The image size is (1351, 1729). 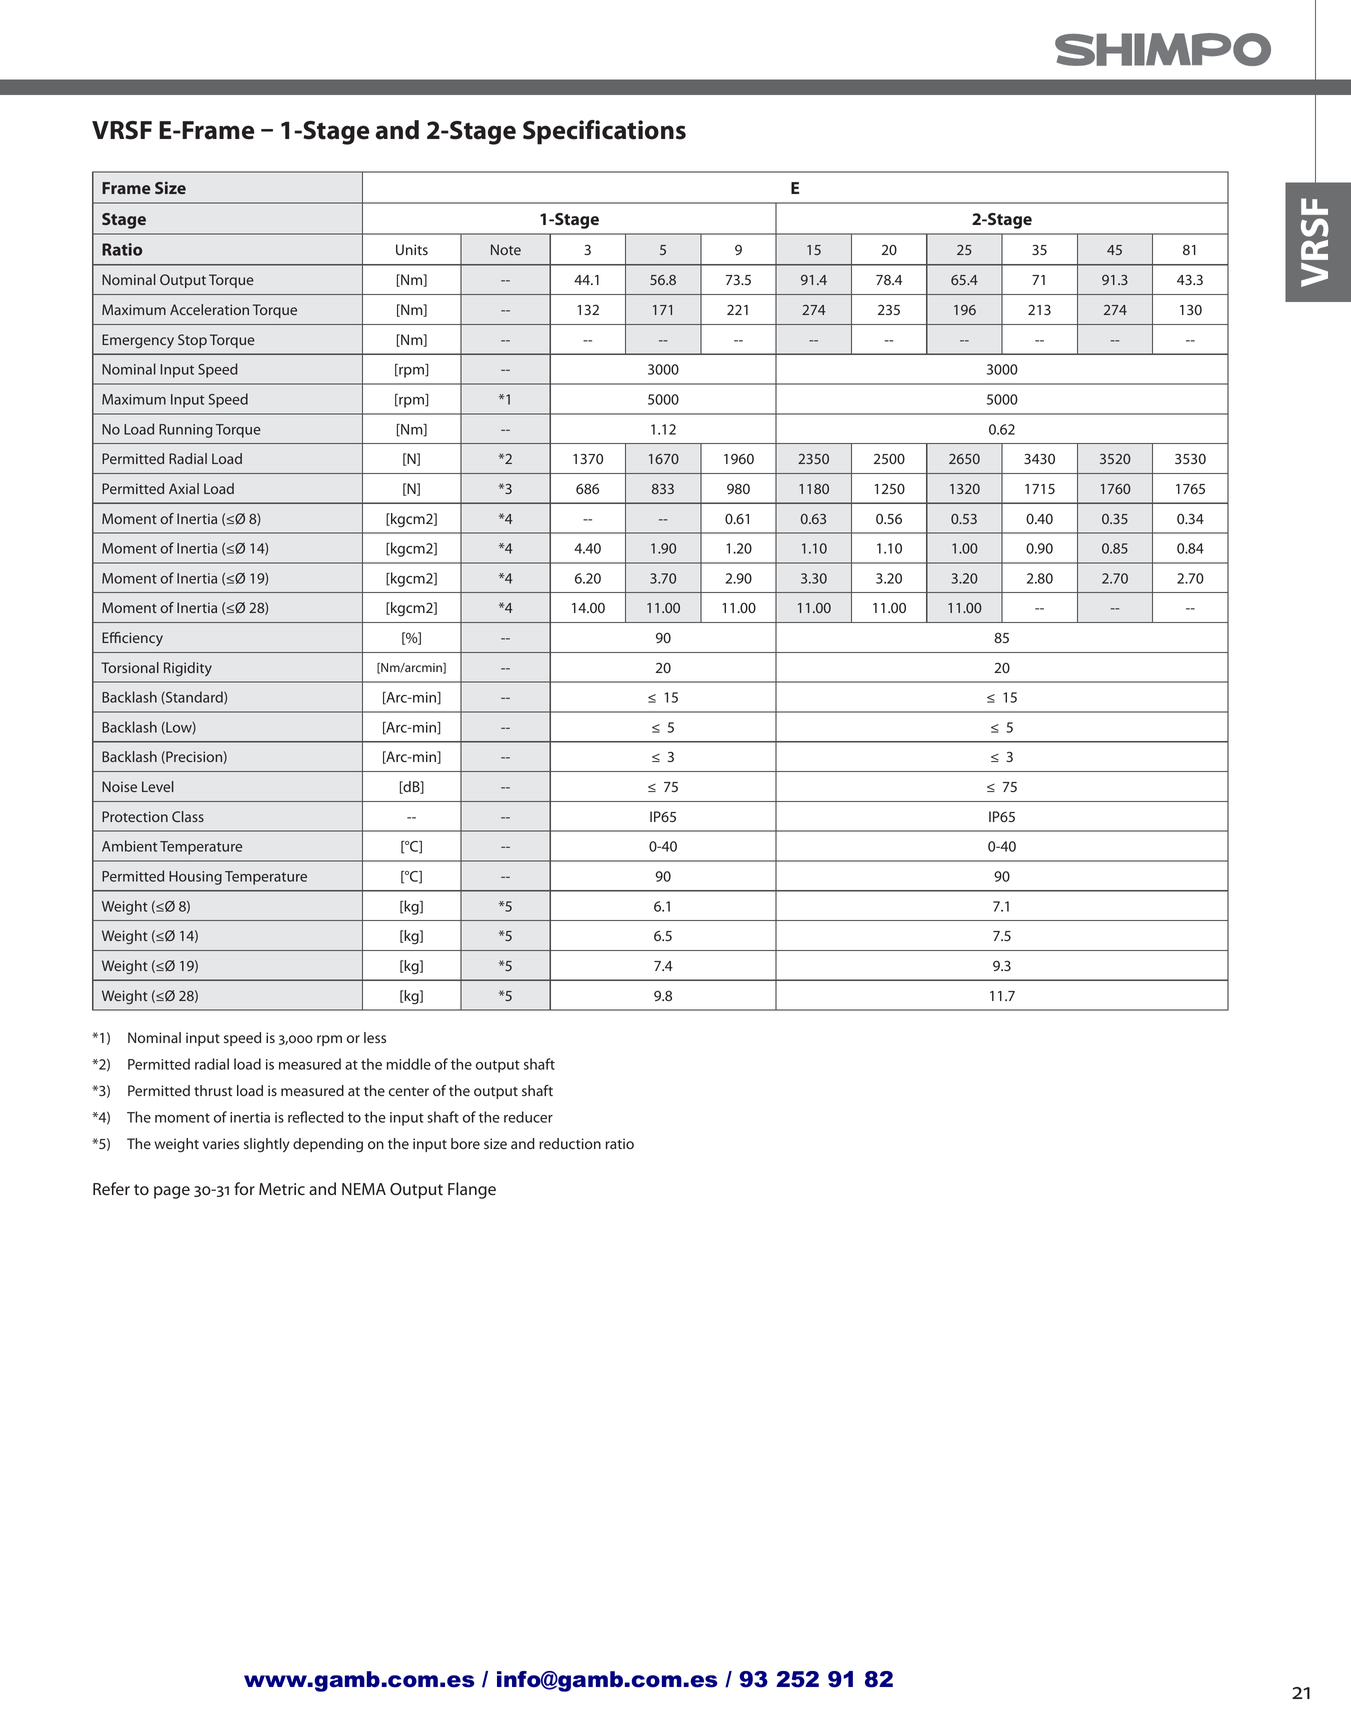 I want to click on page, so click(x=172, y=1192).
